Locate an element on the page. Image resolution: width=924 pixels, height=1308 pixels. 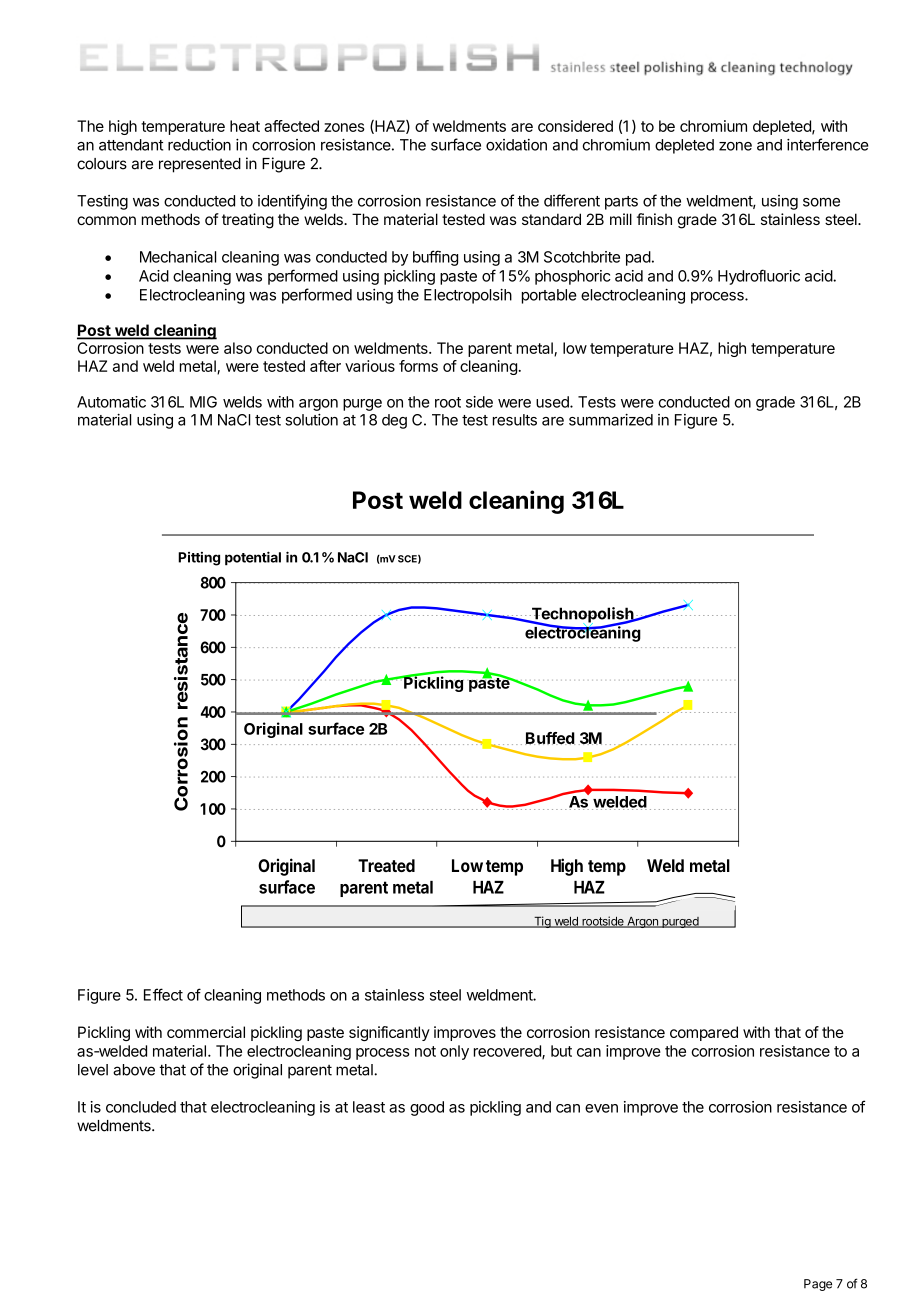
Buffed is located at coordinates (550, 738).
